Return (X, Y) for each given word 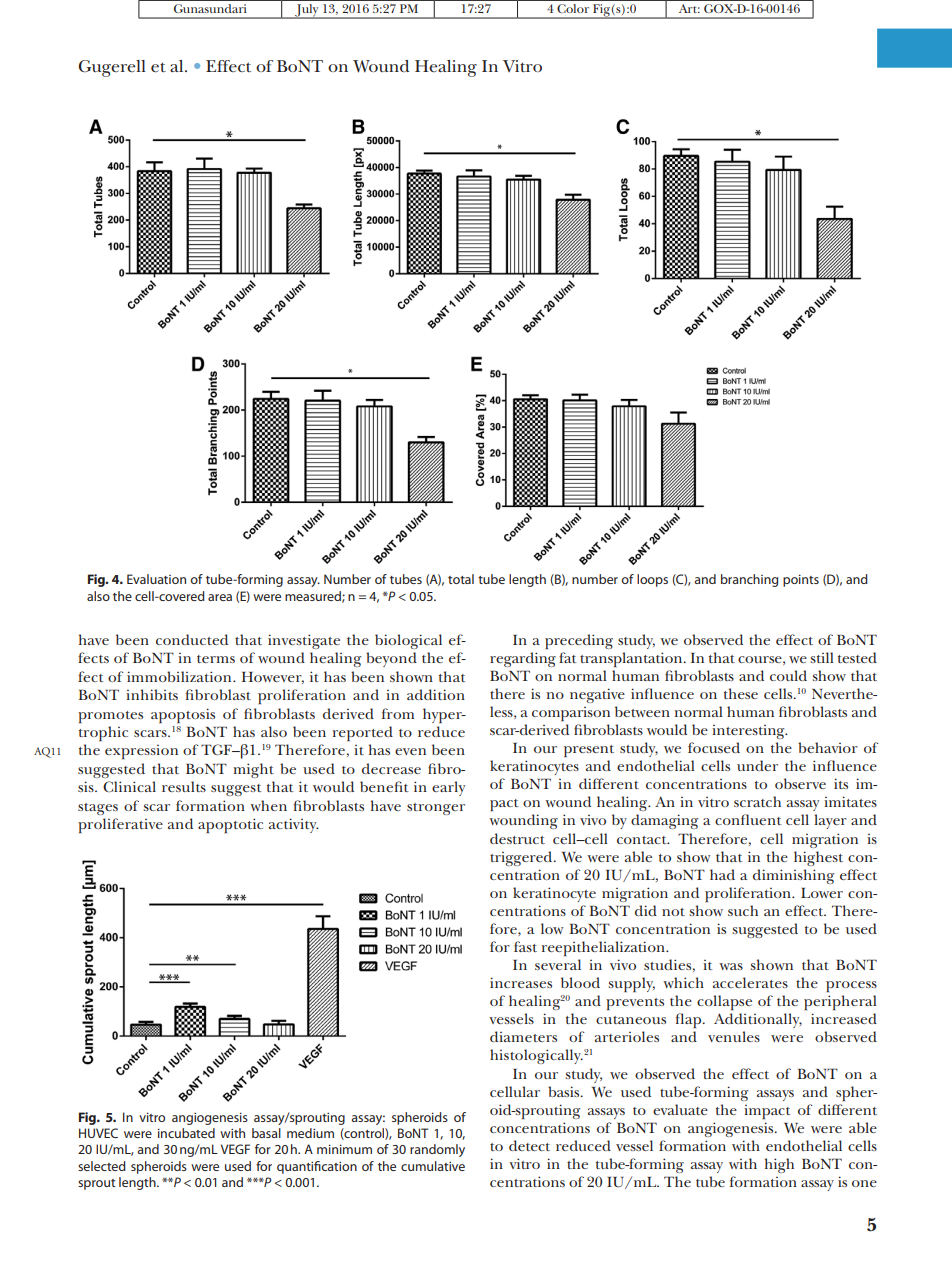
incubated (186, 1133)
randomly (437, 1150)
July (307, 11)
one (864, 1183)
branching (749, 580)
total (461, 579)
